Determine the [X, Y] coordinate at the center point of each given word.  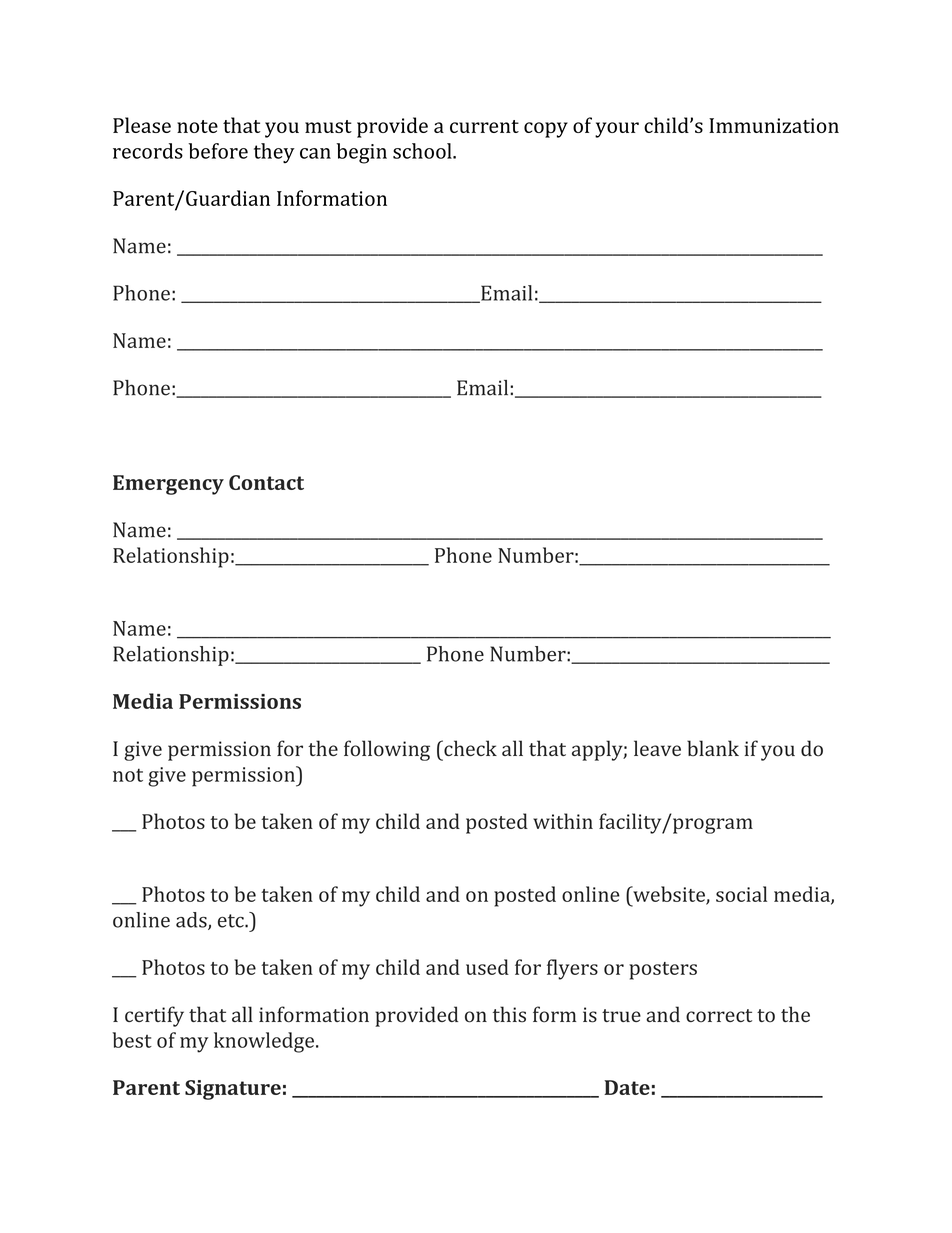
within [563, 821]
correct [719, 1016]
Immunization [774, 125]
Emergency [168, 485]
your [617, 130]
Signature [233, 1090]
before [218, 151]
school [423, 151]
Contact [266, 482]
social [741, 894]
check [469, 748]
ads [192, 921]
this [509, 1014]
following [387, 750]
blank [713, 748]
